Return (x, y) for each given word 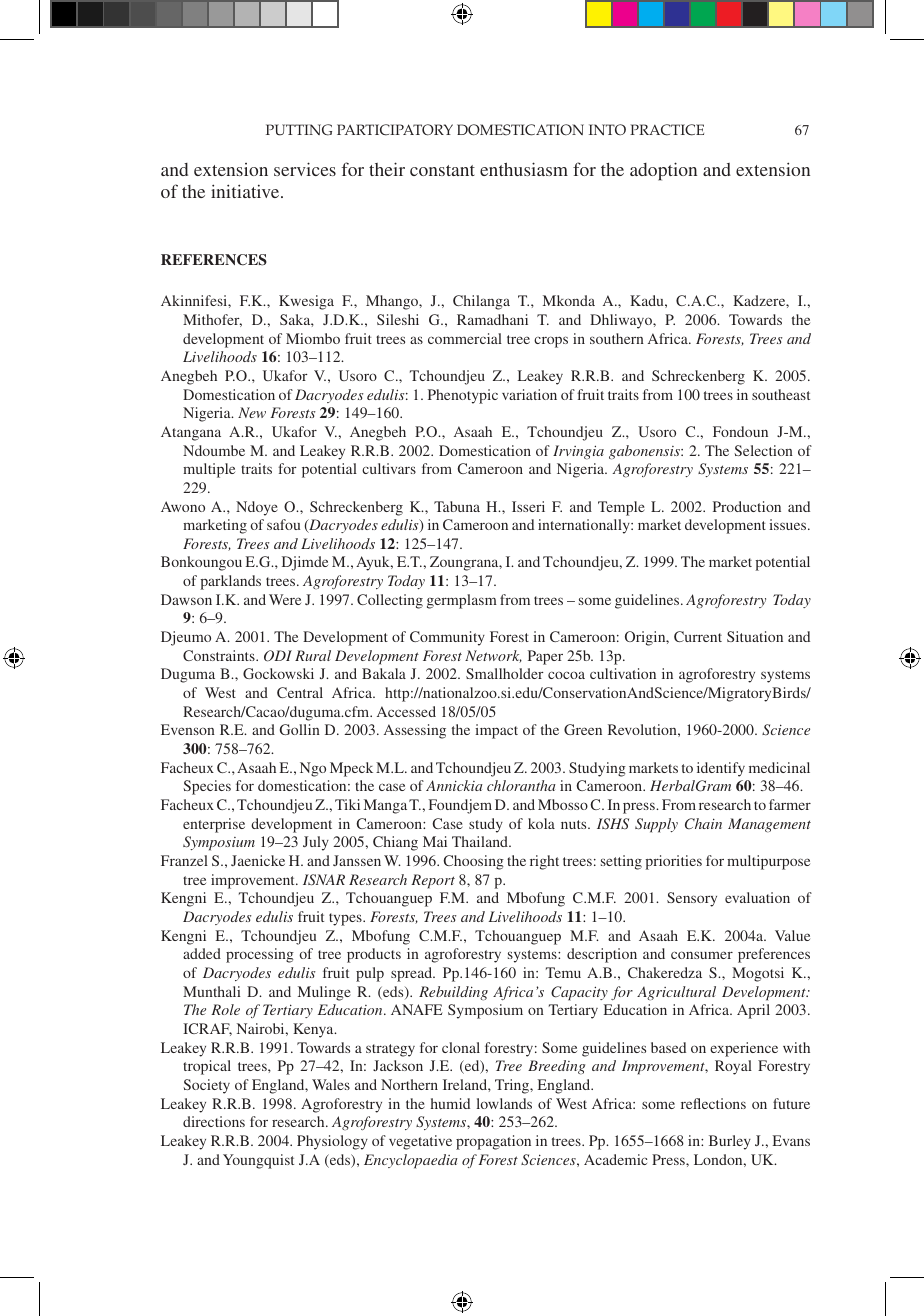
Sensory (692, 899)
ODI (278, 656)
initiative (246, 191)
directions (214, 1121)
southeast (781, 394)
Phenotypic (463, 396)
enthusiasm (524, 169)
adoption (663, 171)
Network (493, 656)
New (252, 412)
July (316, 843)
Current (698, 636)
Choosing (473, 862)
